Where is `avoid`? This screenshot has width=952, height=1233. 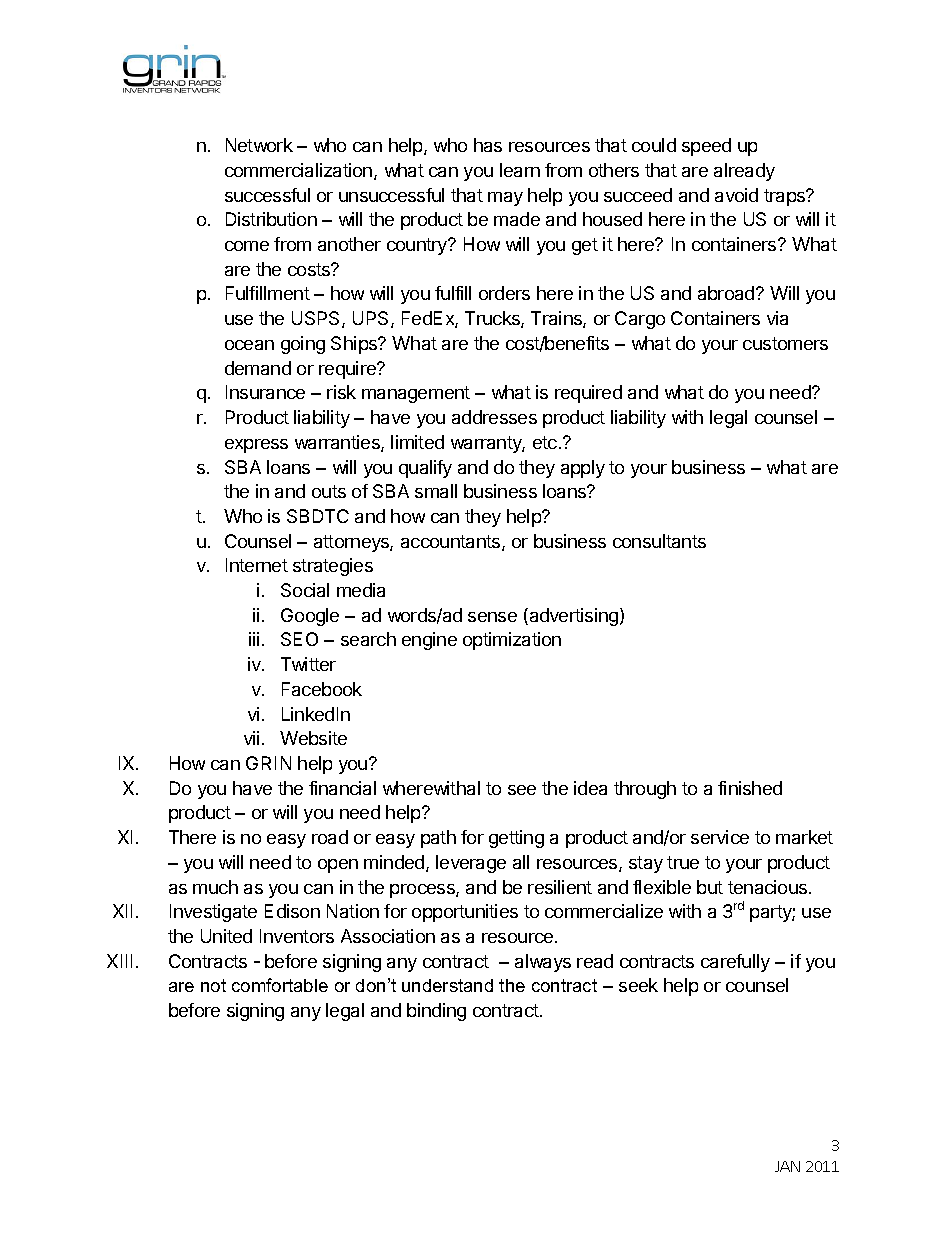
avoid is located at coordinates (736, 195).
